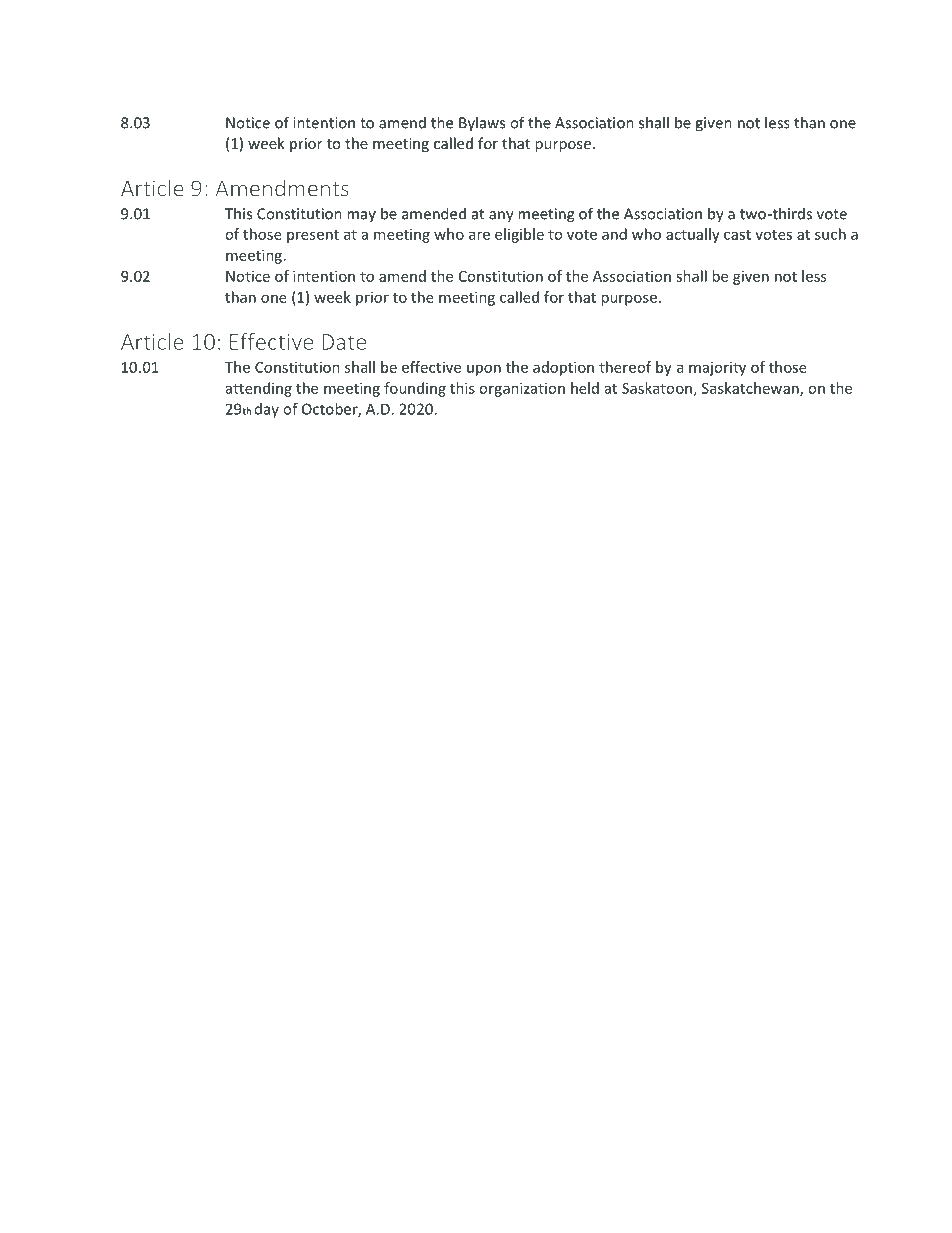 This document has width=952, height=1233. I want to click on cast, so click(737, 235).
